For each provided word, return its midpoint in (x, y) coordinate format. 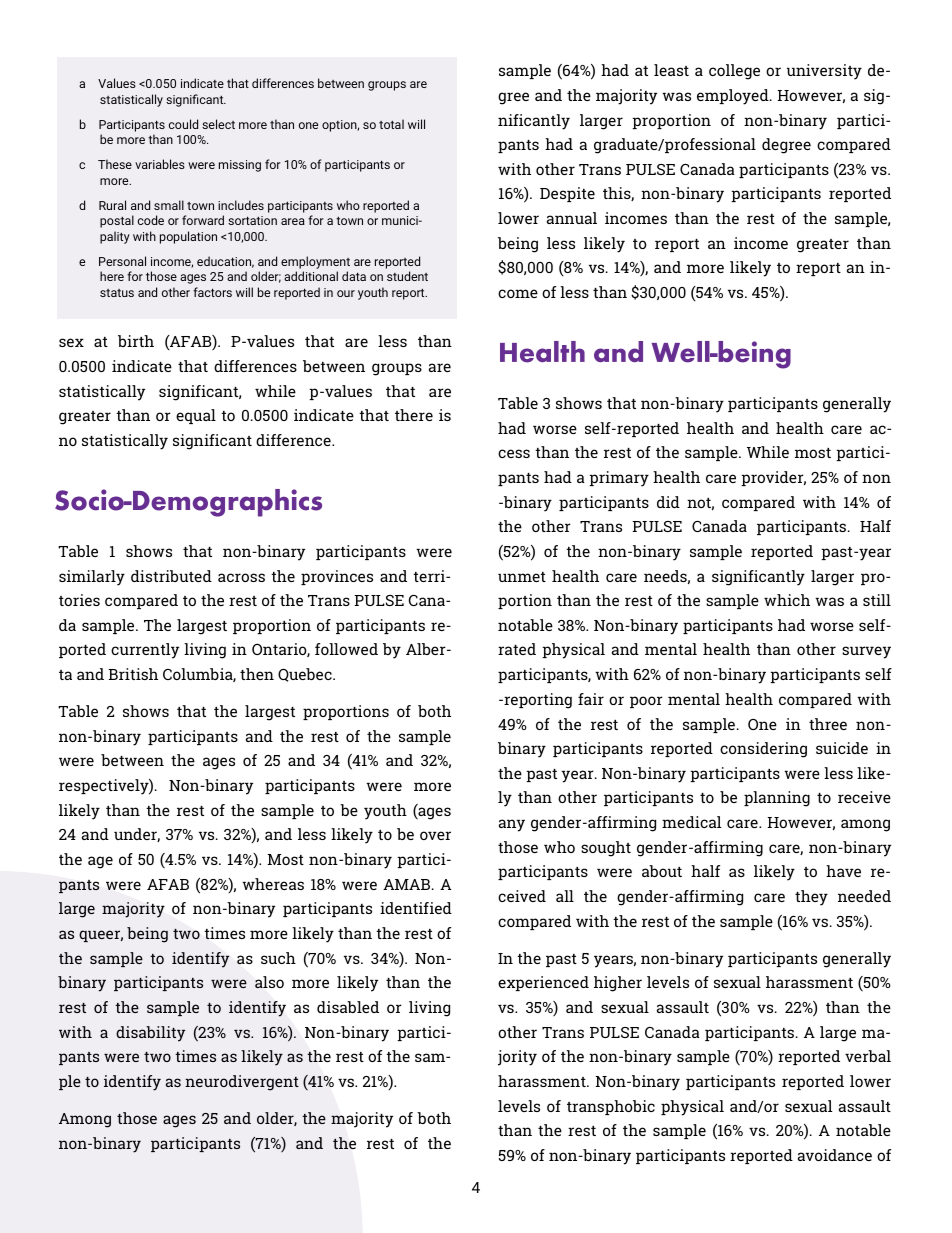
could (183, 124)
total (391, 124)
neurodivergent (242, 1083)
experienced (543, 983)
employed (734, 97)
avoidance (835, 1155)
